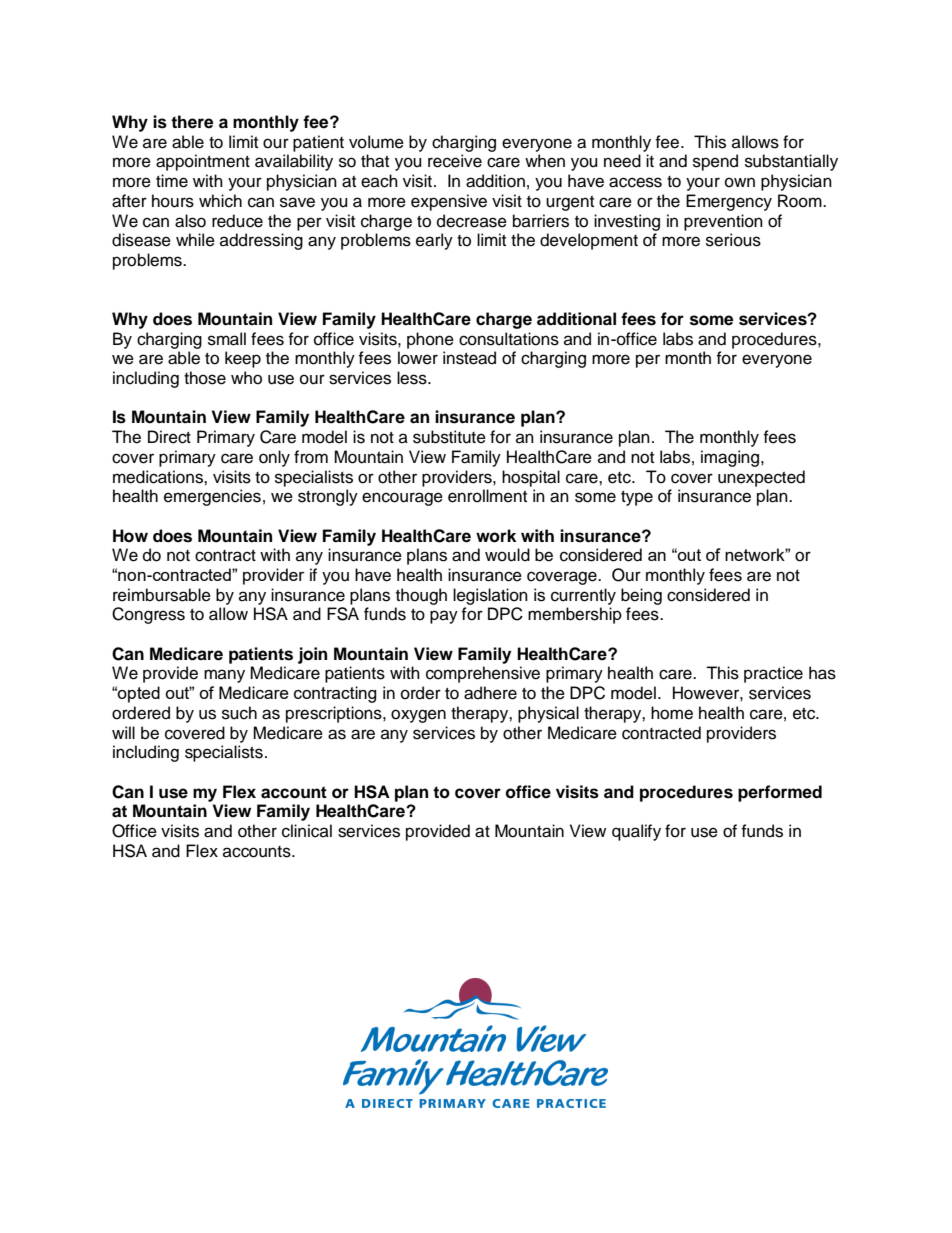 This image has width=952, height=1233. Describe the element at coordinates (731, 458) in the image. I see `imaging` at that location.
